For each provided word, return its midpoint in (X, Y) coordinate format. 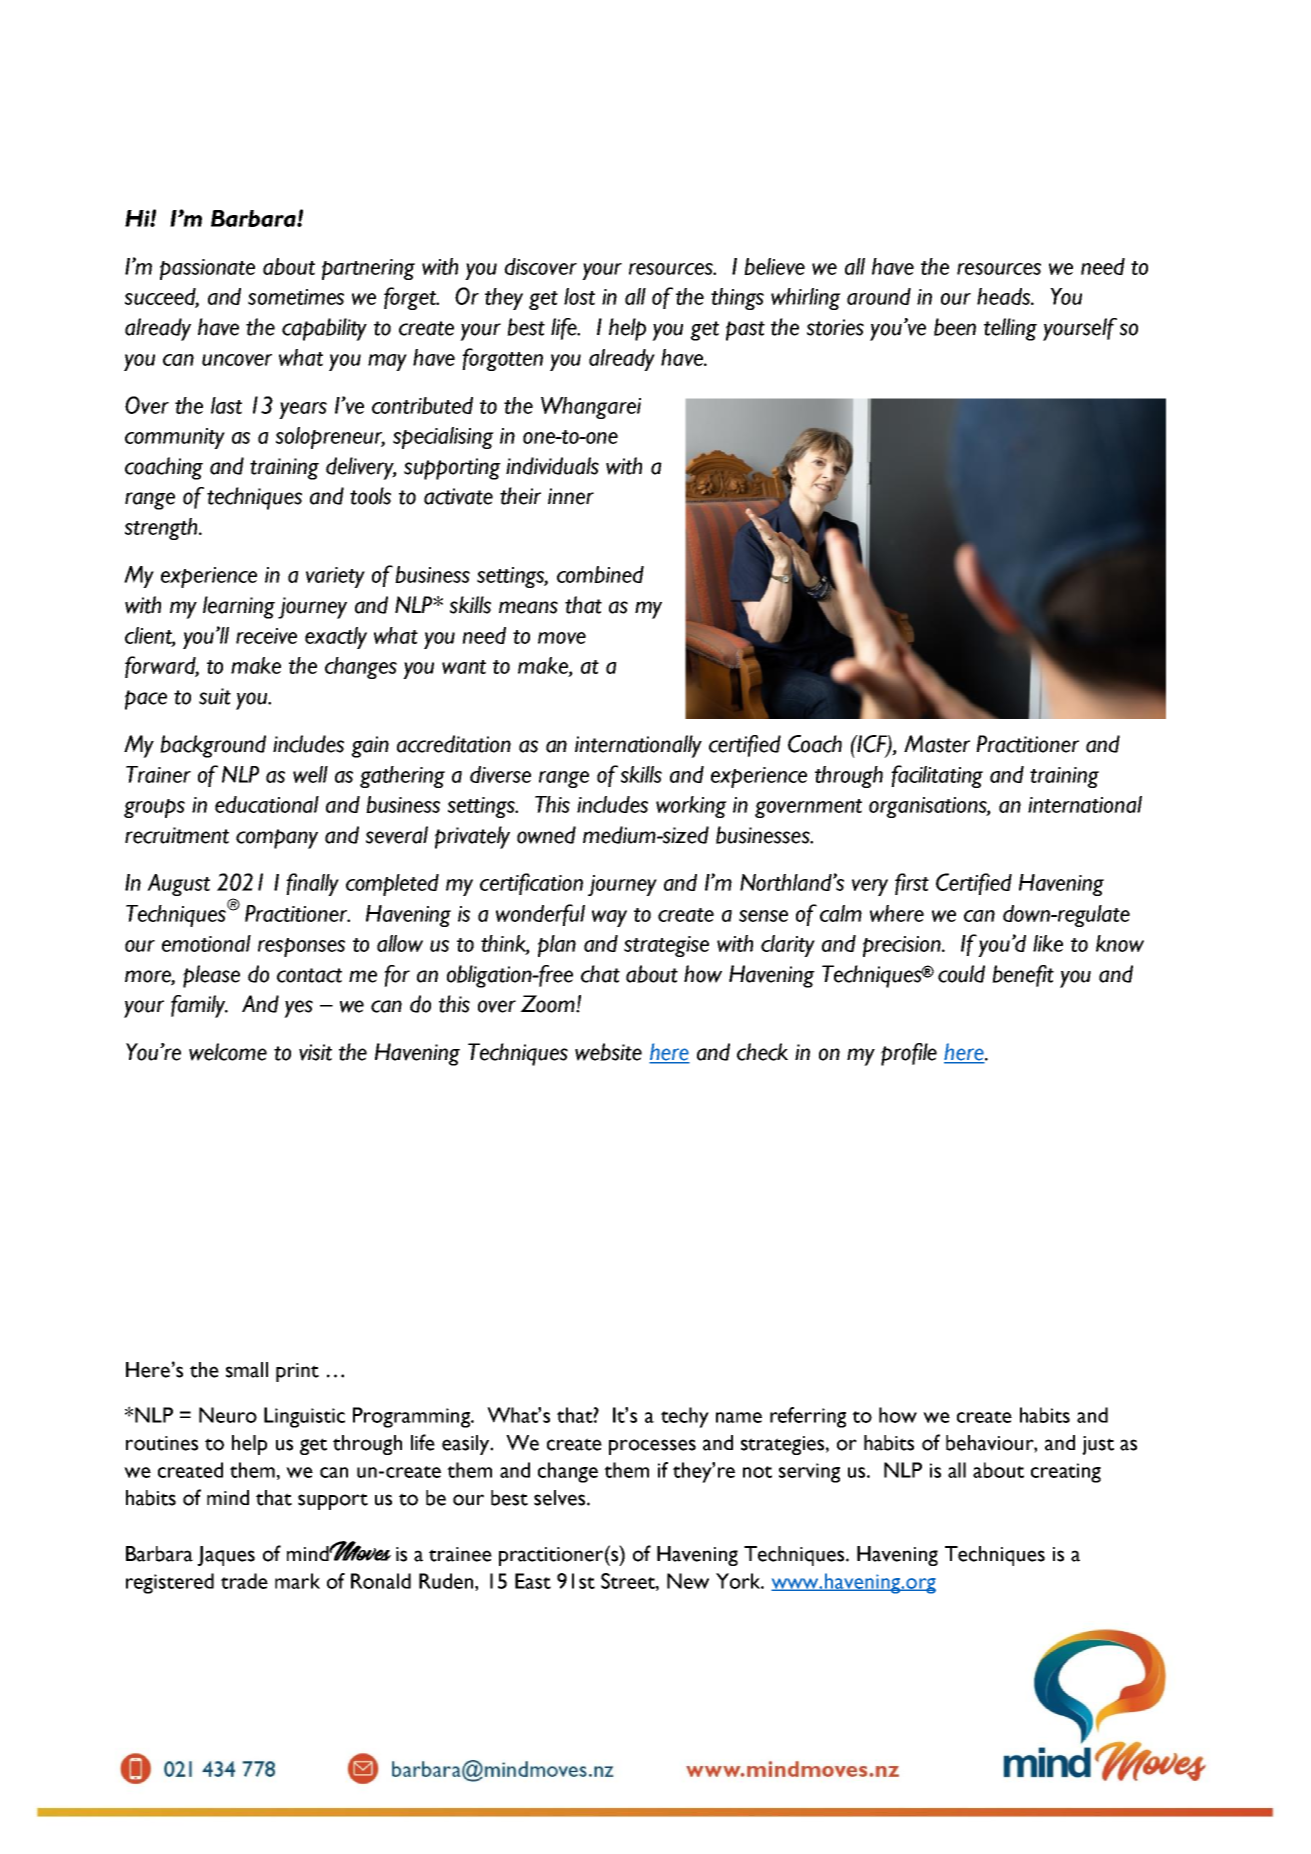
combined (600, 574)
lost (579, 296)
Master (937, 744)
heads (1004, 296)
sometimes (296, 297)
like (1048, 943)
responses (301, 947)
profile (909, 1054)
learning (239, 607)
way (609, 918)
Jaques (226, 1556)
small (247, 1370)
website (608, 1052)
